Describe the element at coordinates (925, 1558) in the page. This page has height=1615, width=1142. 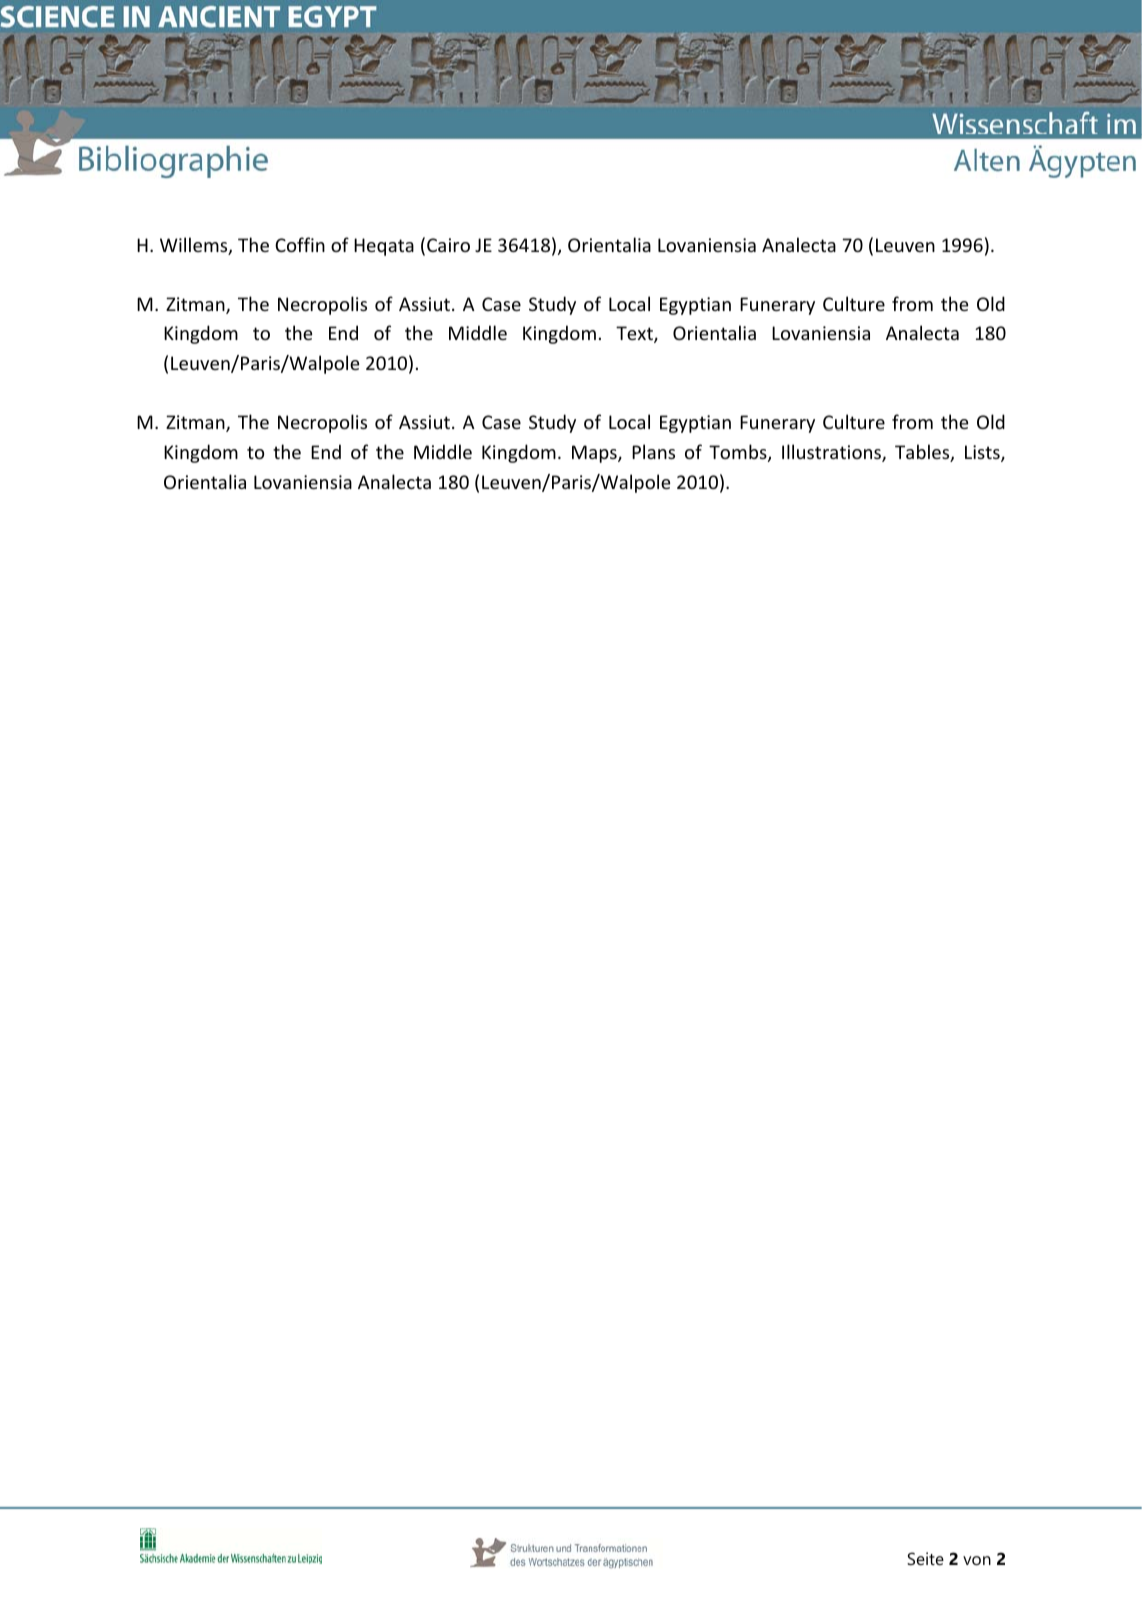
I see `Seite` at that location.
